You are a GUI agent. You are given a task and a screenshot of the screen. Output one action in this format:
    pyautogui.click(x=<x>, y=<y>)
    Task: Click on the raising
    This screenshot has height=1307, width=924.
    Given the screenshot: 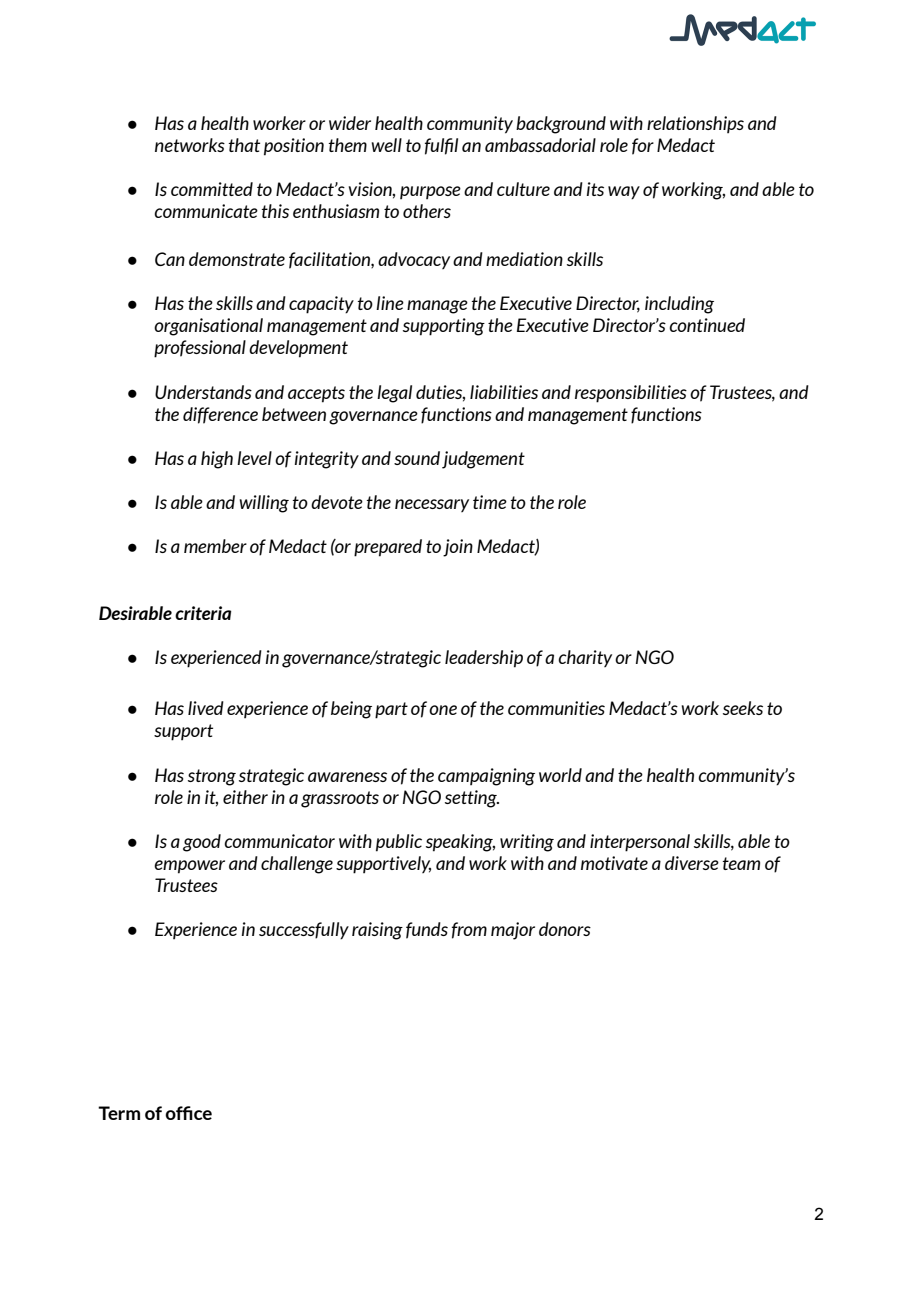 What is the action you would take?
    pyautogui.click(x=377, y=931)
